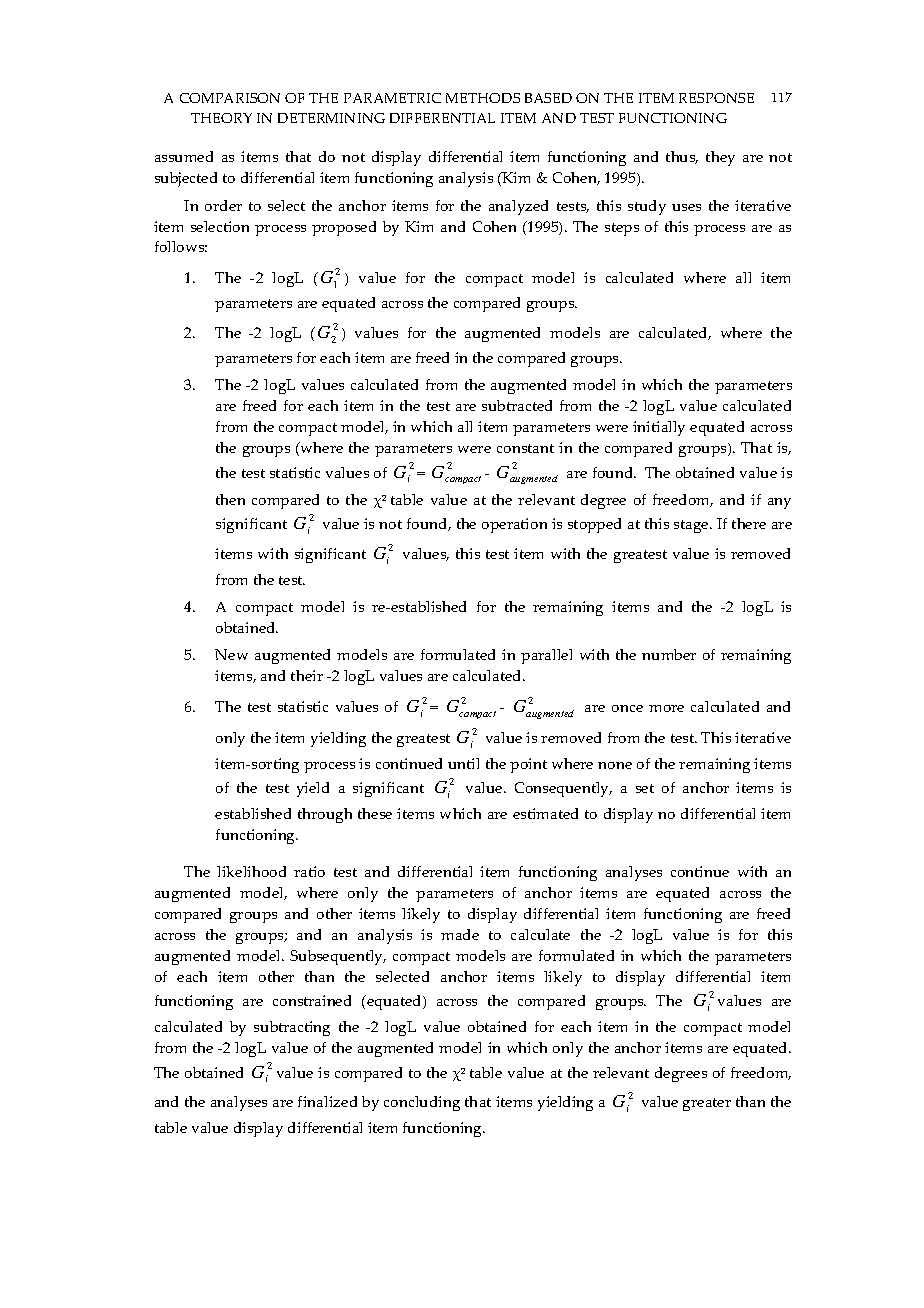 The height and width of the screenshot is (1308, 924). I want to click on likelihood, so click(251, 871).
